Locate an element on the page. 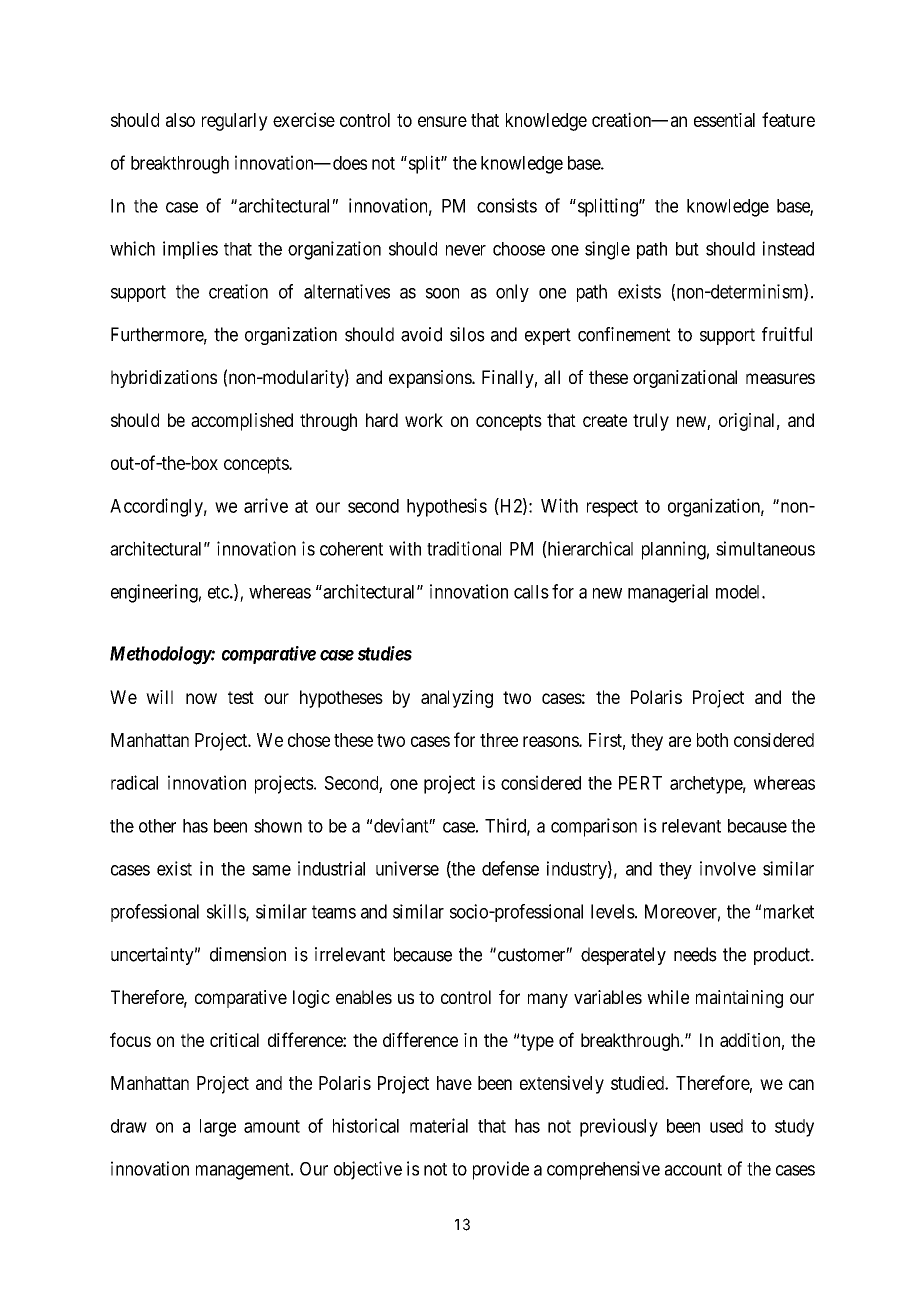 Image resolution: width=924 pixels, height=1308 pixels. ensure is located at coordinates (442, 121).
